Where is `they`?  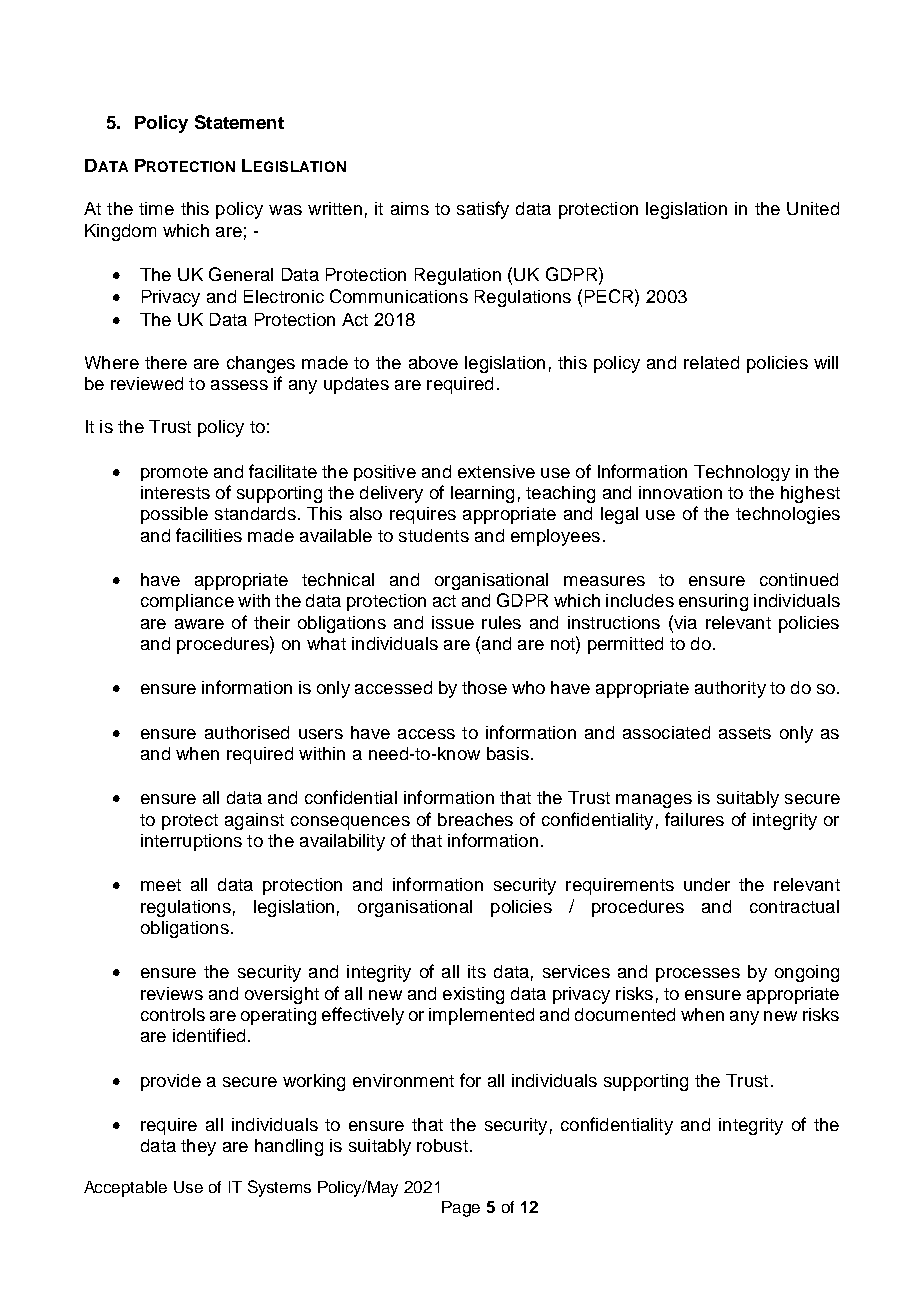 they is located at coordinates (198, 1147).
